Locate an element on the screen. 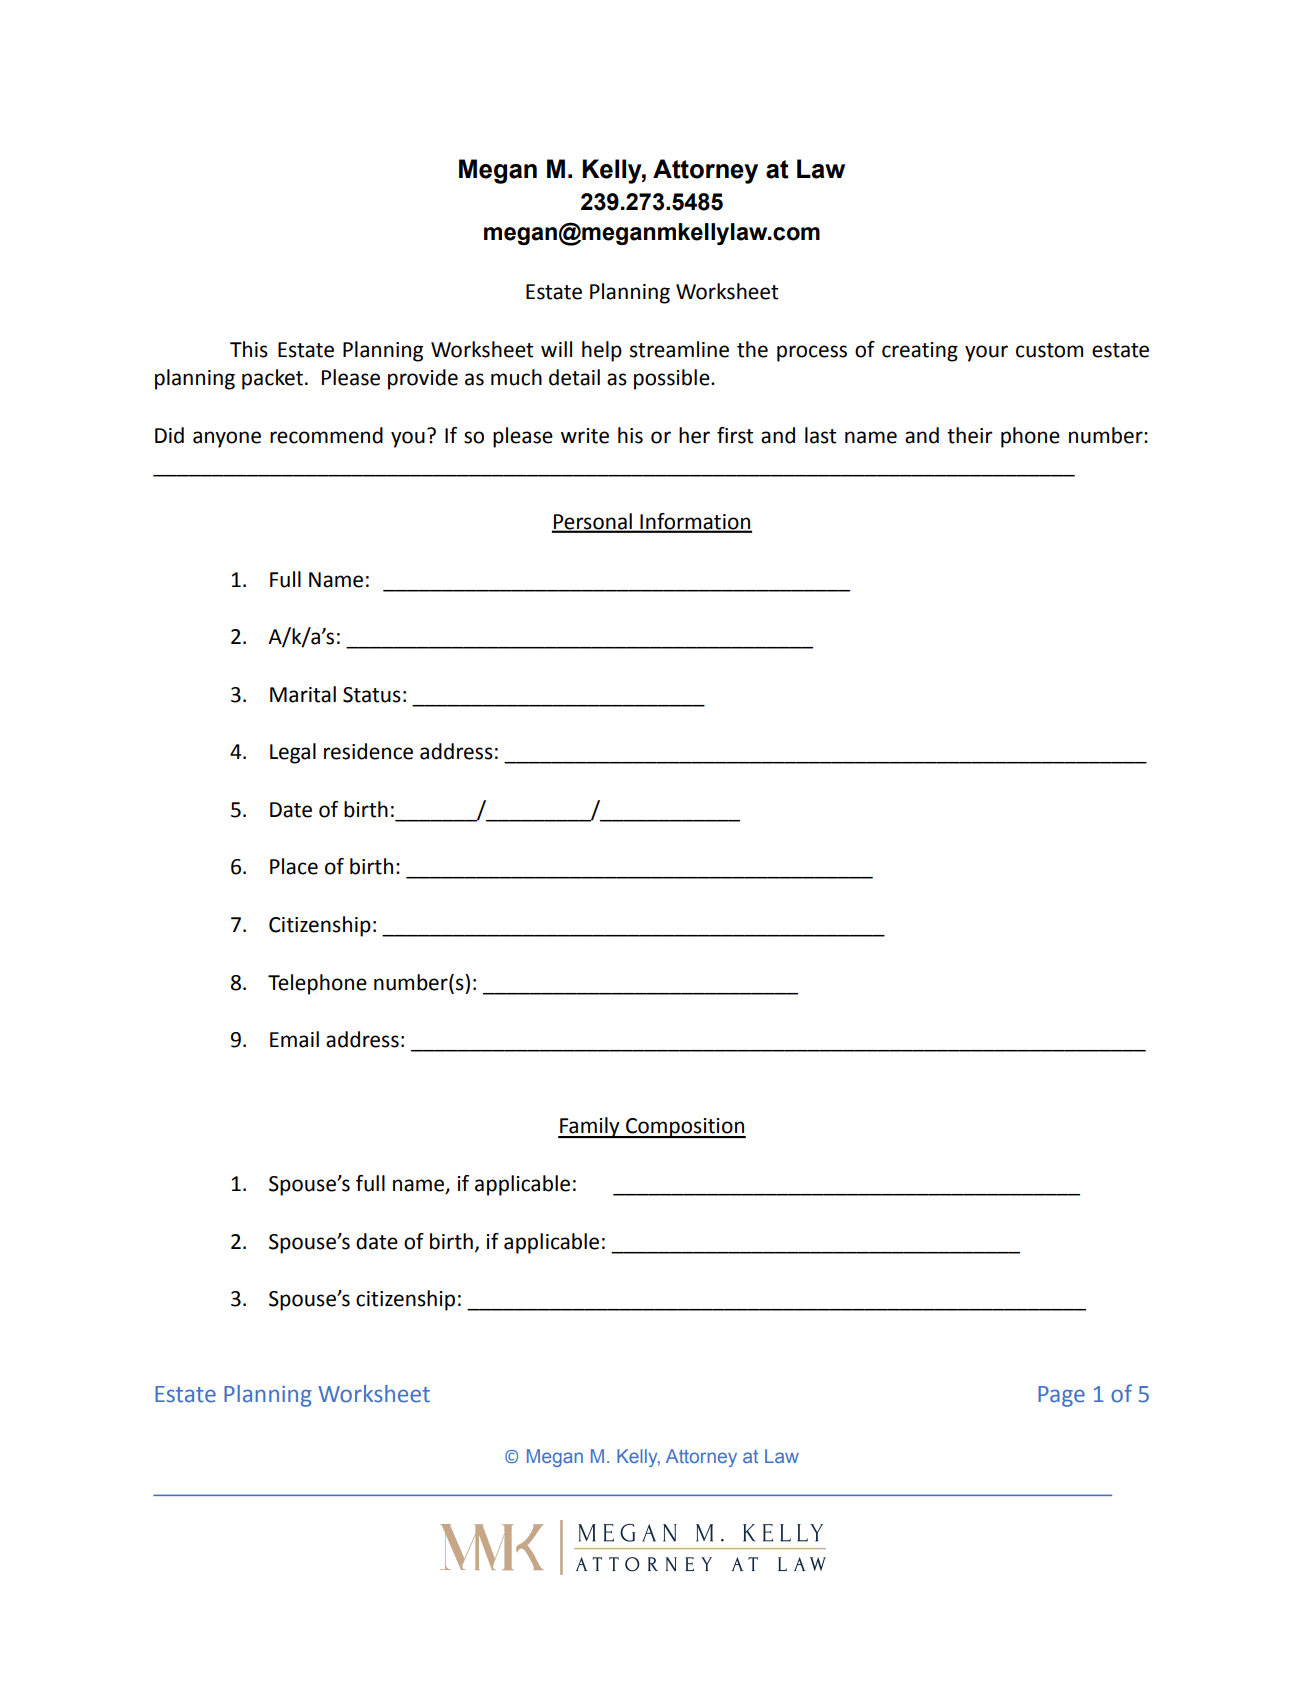 The height and width of the screenshot is (1688, 1304). Page is located at coordinates (1061, 1396).
